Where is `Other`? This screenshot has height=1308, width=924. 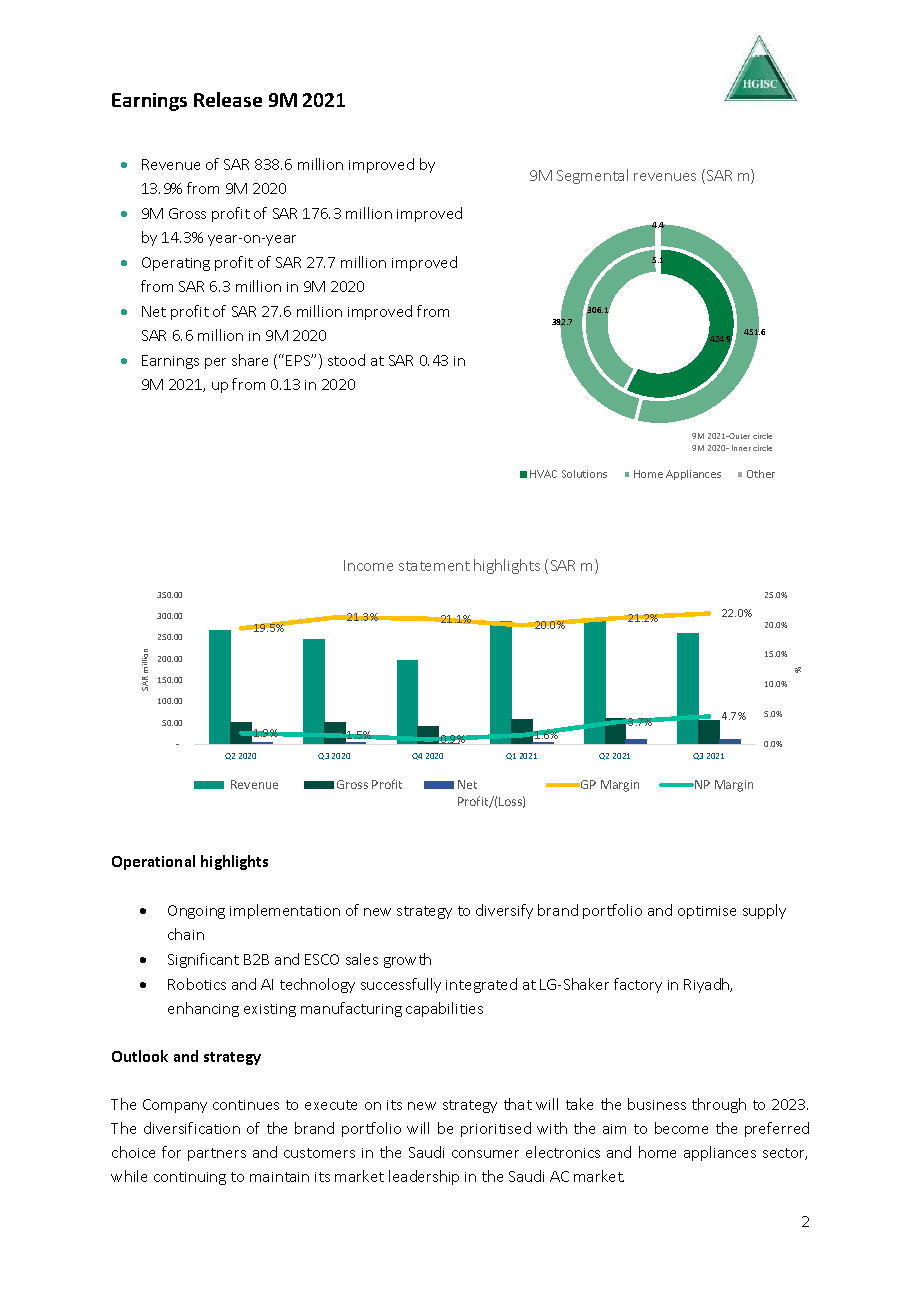 Other is located at coordinates (761, 474).
